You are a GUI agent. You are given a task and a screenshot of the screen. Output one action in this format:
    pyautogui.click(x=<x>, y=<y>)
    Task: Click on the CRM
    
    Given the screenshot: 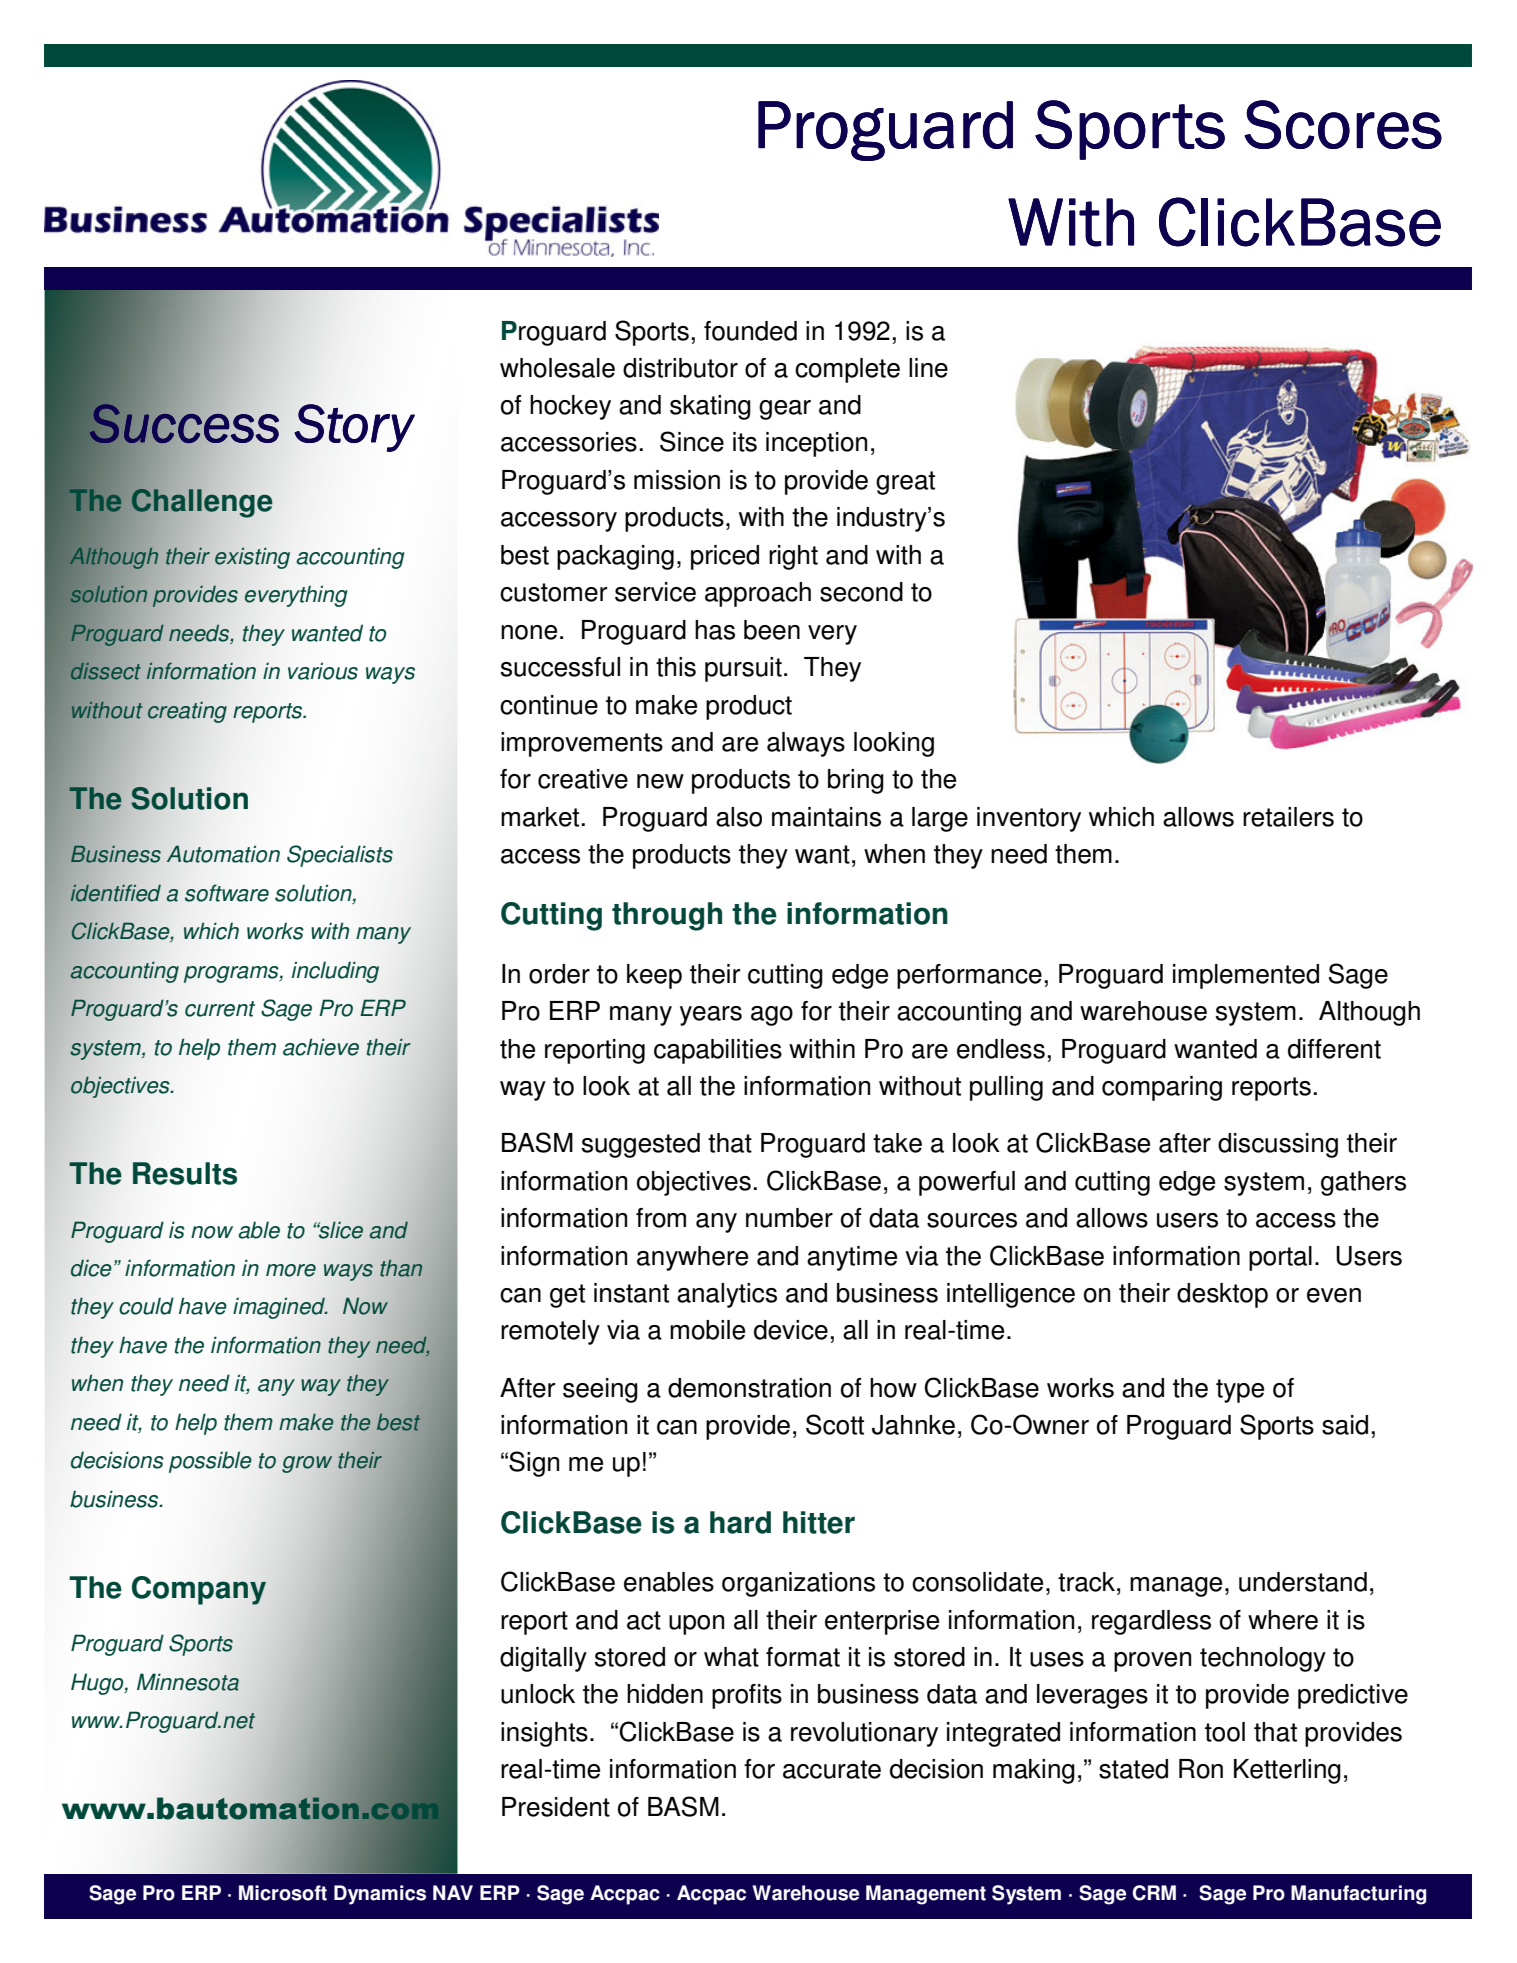 What is the action you would take?
    pyautogui.click(x=1154, y=1893)
